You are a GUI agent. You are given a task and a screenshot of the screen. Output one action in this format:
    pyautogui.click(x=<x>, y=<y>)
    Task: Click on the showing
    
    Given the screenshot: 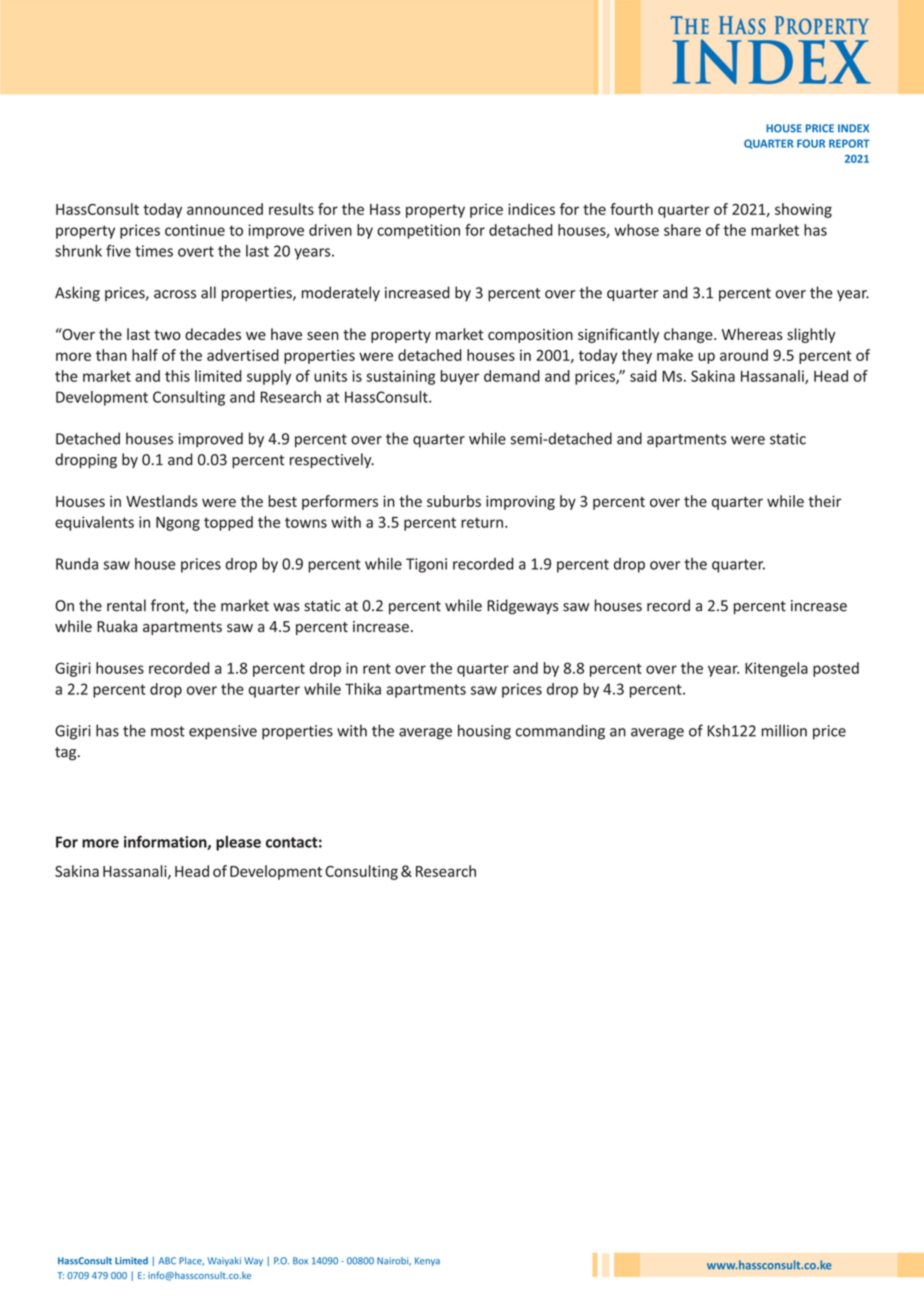 What is the action you would take?
    pyautogui.click(x=803, y=210)
